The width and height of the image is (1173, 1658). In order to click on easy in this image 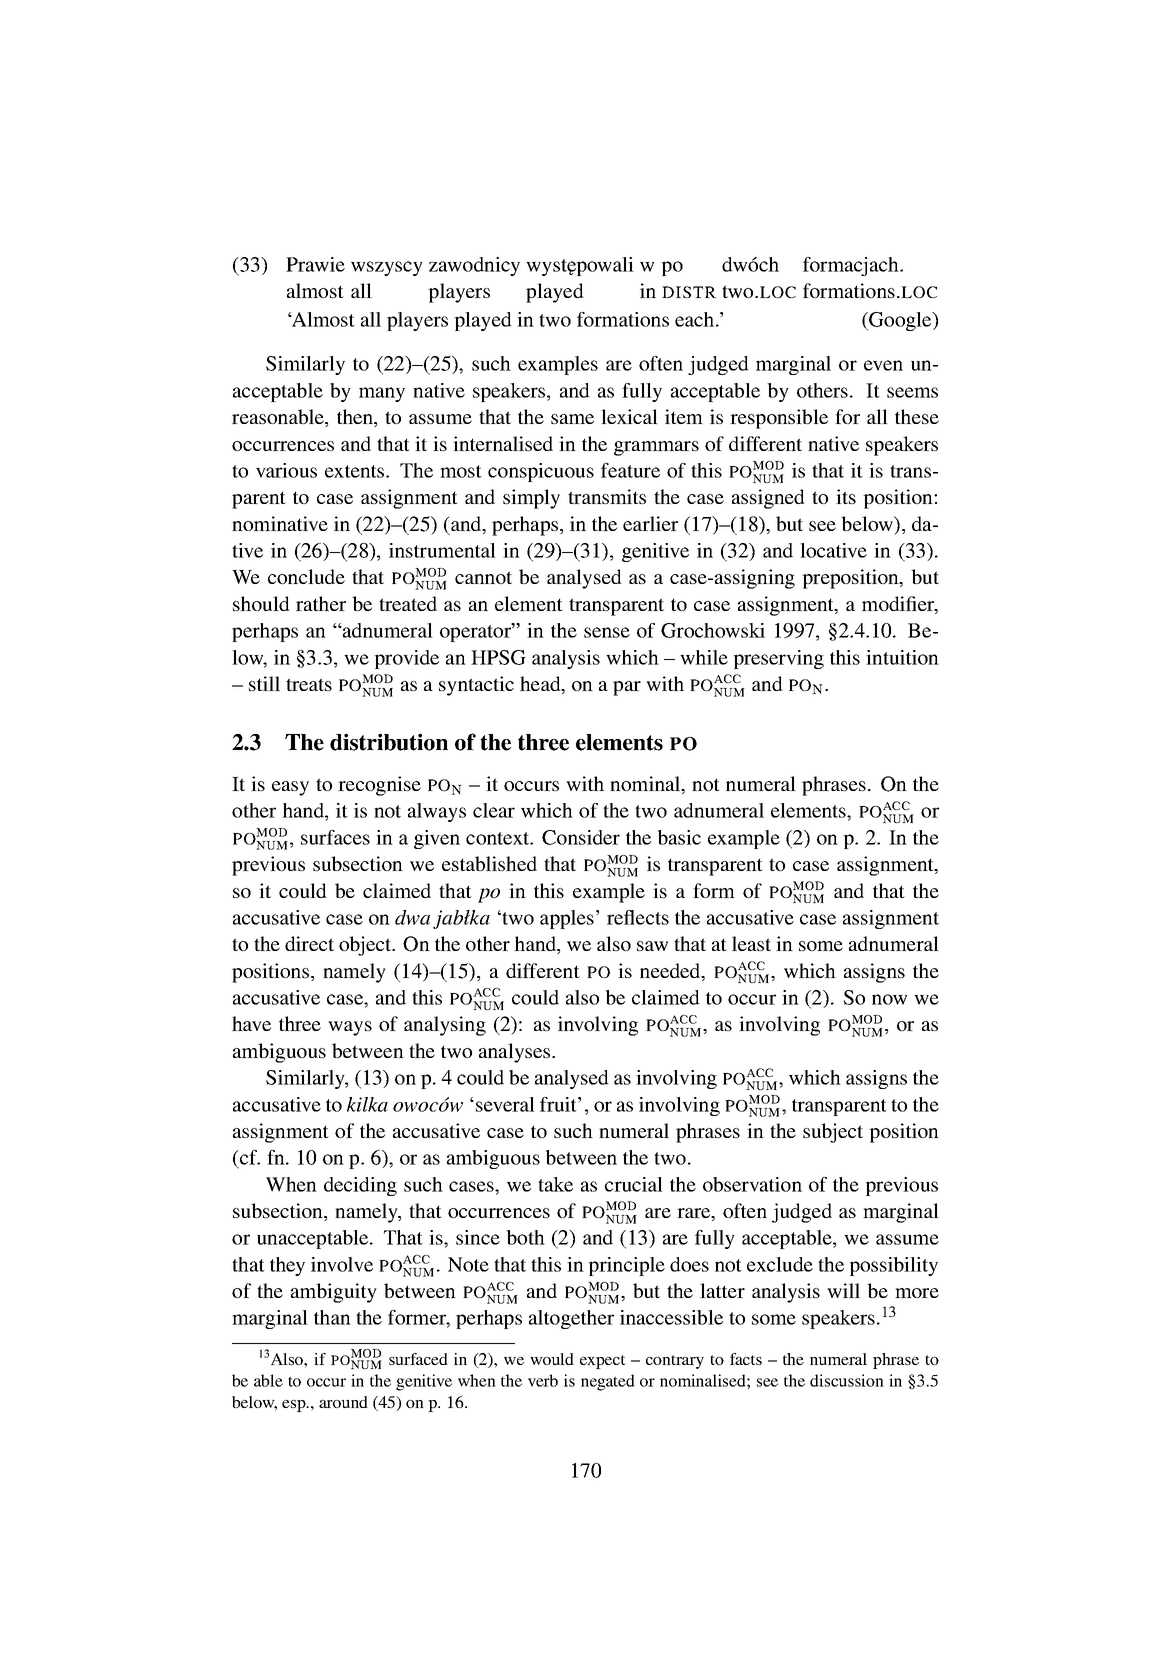, I will do `click(290, 788)`.
